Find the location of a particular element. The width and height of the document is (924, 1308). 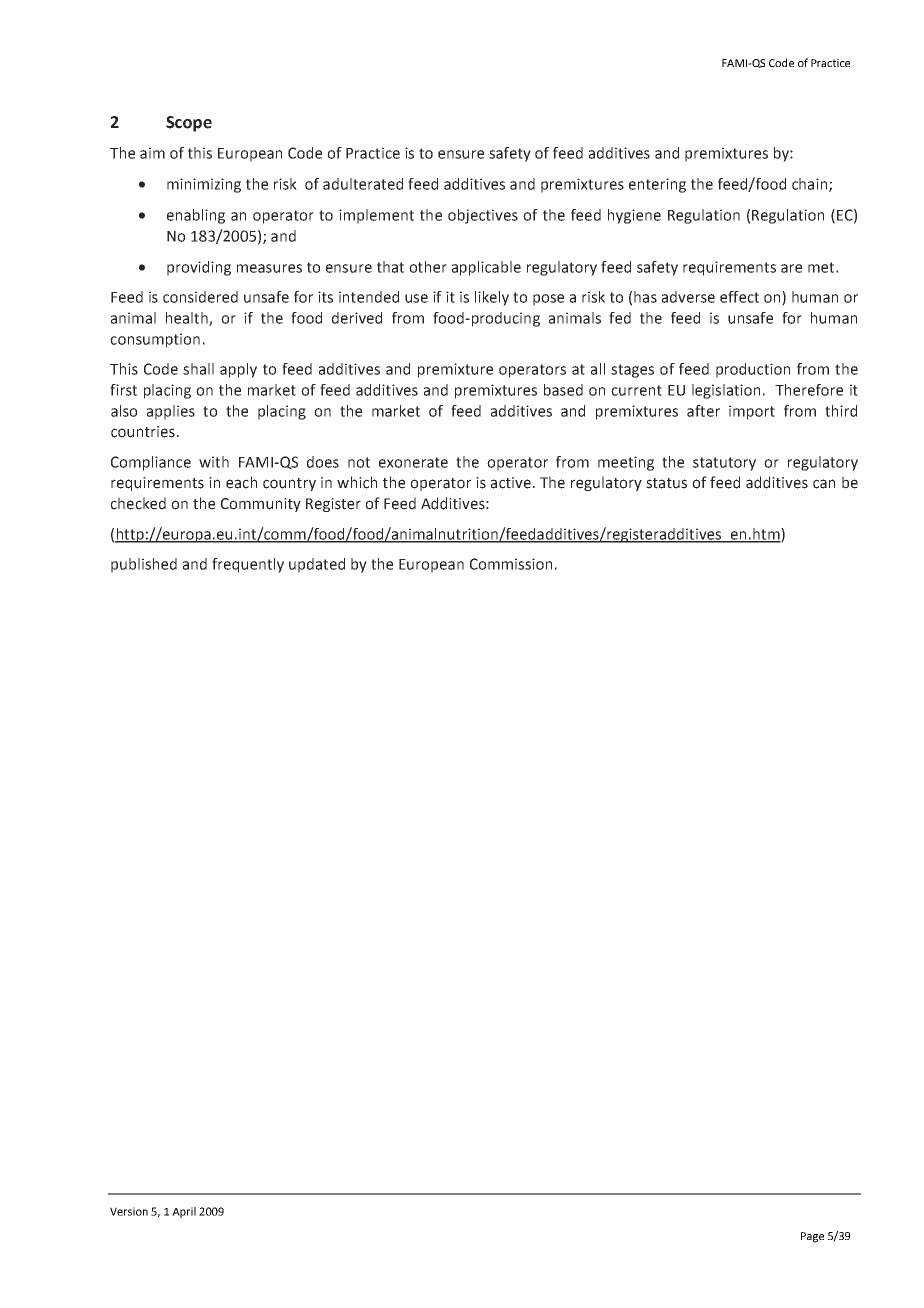

status is located at coordinates (666, 483).
